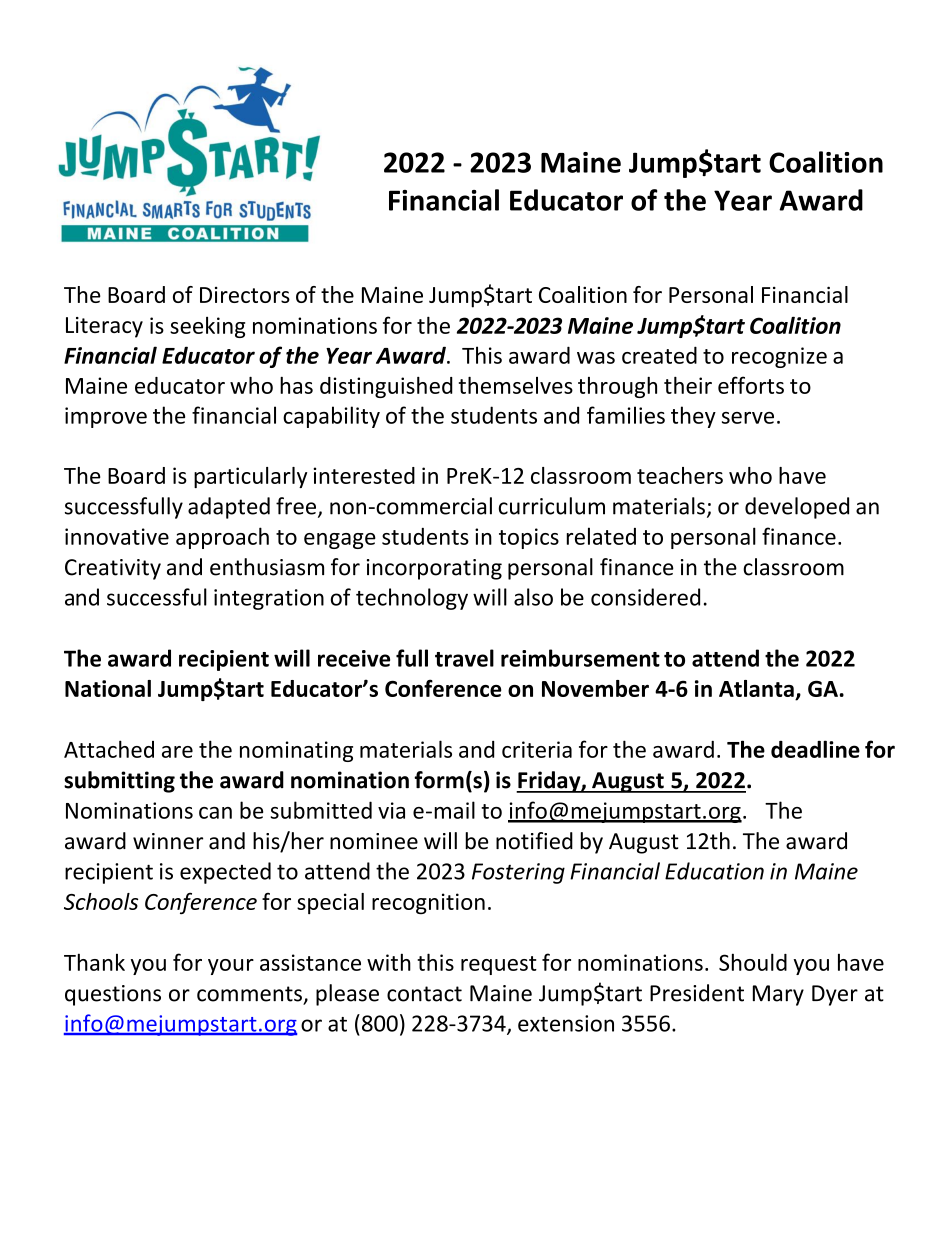  What do you see at coordinates (249, 994) in the document?
I see `comments` at bounding box center [249, 994].
